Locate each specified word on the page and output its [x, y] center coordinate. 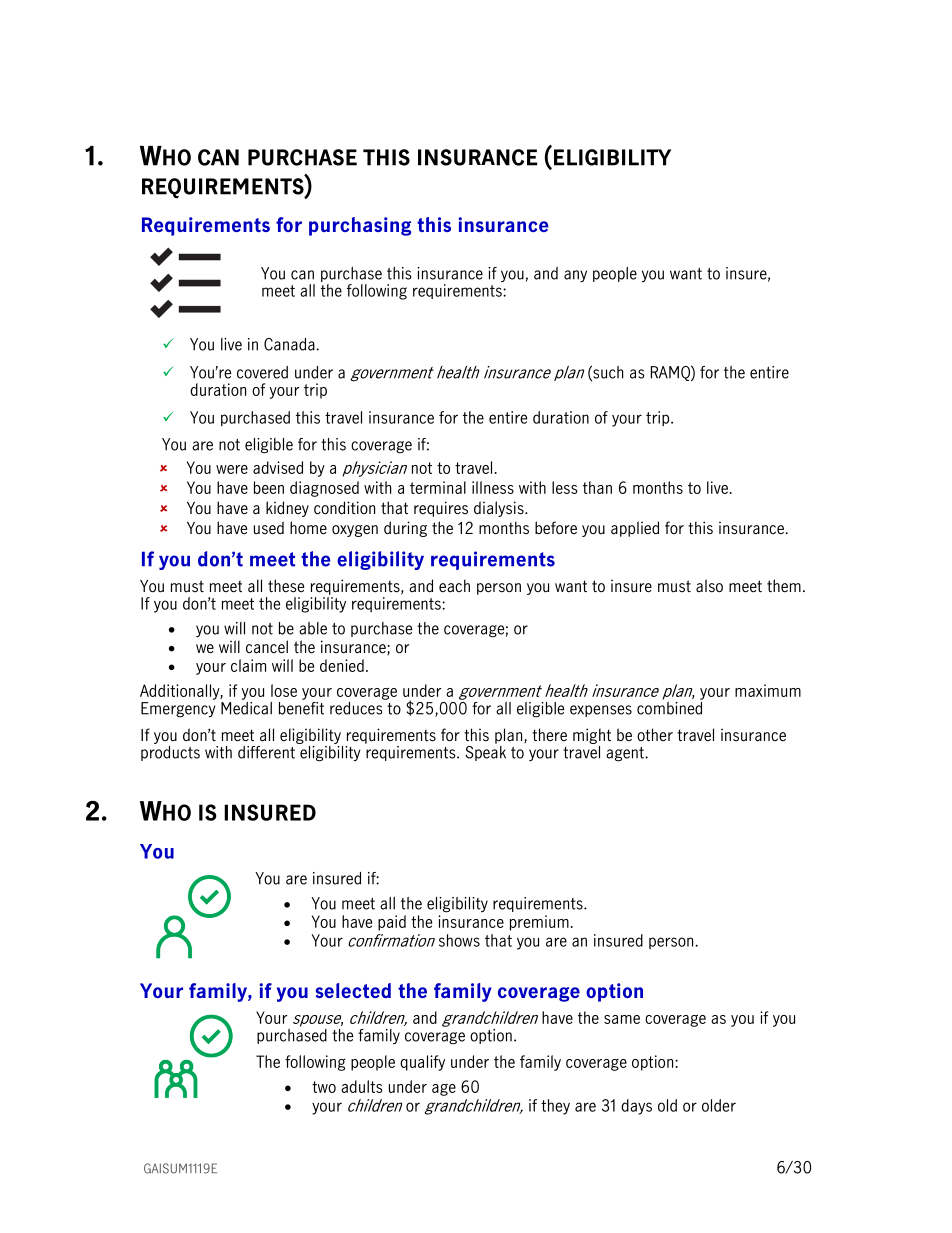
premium [539, 923]
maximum [768, 690]
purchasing [360, 226]
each [454, 585]
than [597, 487]
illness [493, 487]
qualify [422, 1063]
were [232, 469]
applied [635, 529]
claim [248, 665]
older [719, 1105]
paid [392, 923]
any [575, 276]
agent [626, 754]
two [324, 1087]
